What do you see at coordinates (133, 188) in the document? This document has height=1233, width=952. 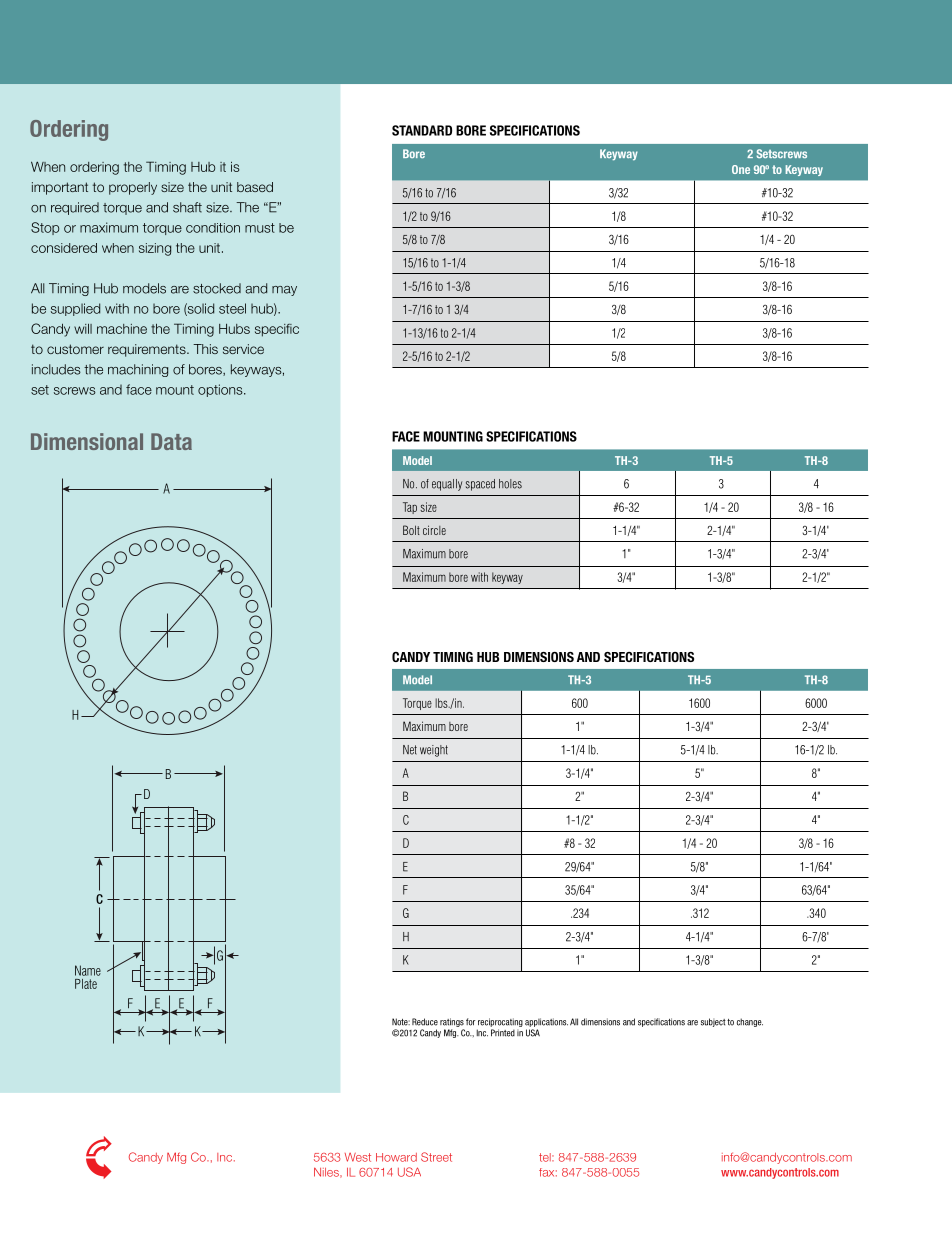 I see `properly` at bounding box center [133, 188].
